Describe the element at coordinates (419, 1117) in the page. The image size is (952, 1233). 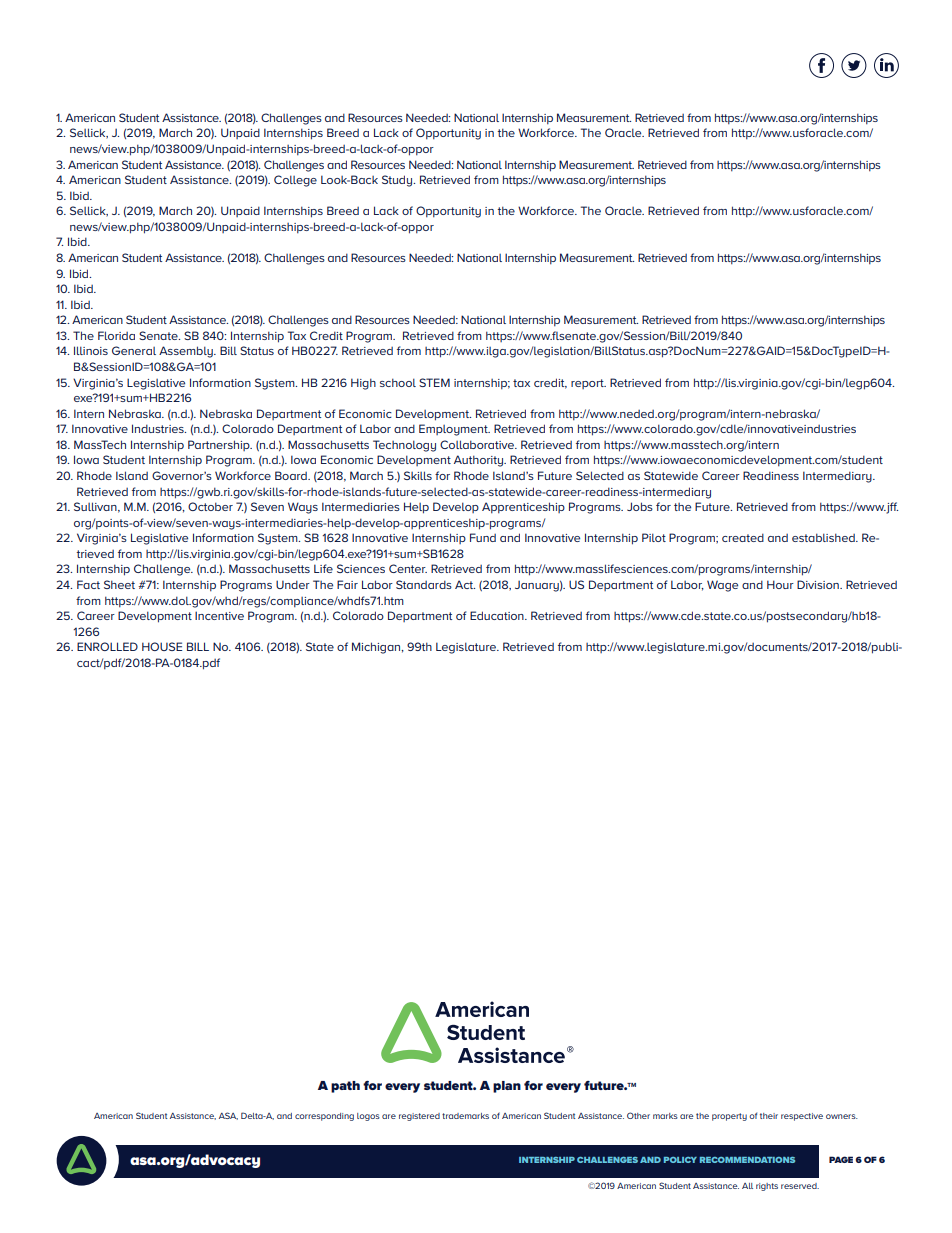
I see `registered` at that location.
